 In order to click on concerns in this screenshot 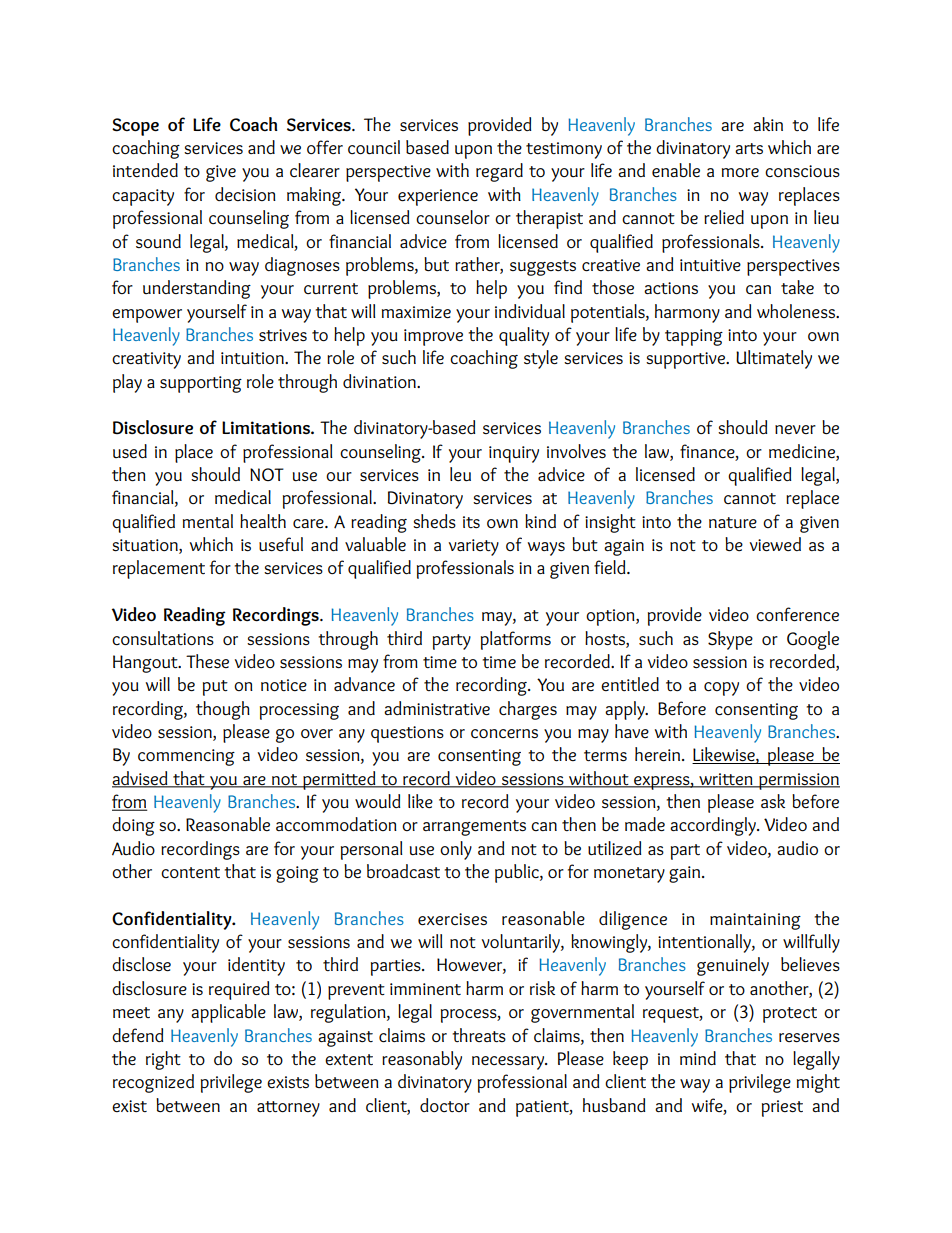, I will do `click(504, 733)`.
